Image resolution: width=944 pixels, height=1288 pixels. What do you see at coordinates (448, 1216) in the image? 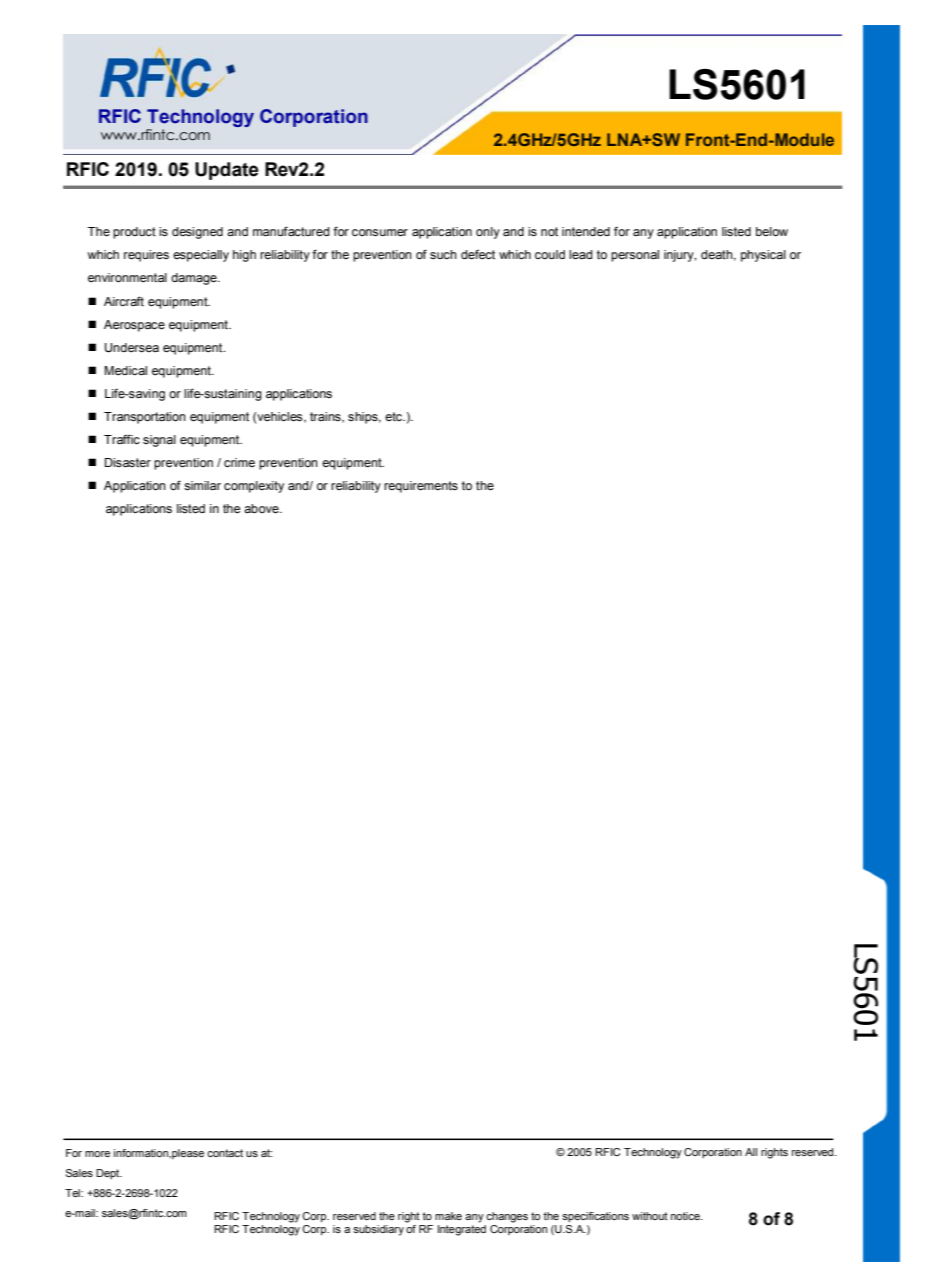
I see `make` at bounding box center [448, 1216].
